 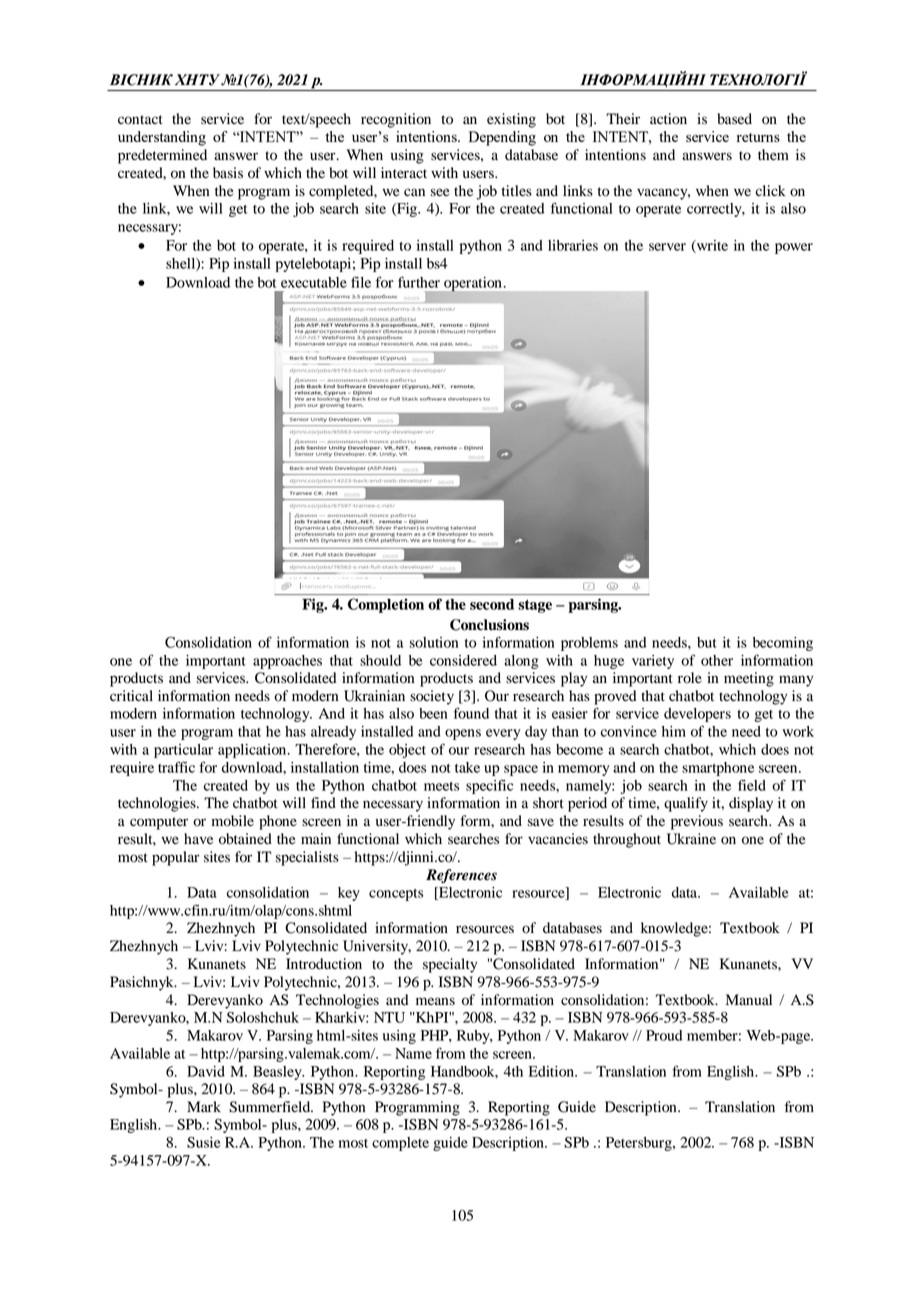 What do you see at coordinates (228, 173) in the document?
I see `basis` at bounding box center [228, 173].
